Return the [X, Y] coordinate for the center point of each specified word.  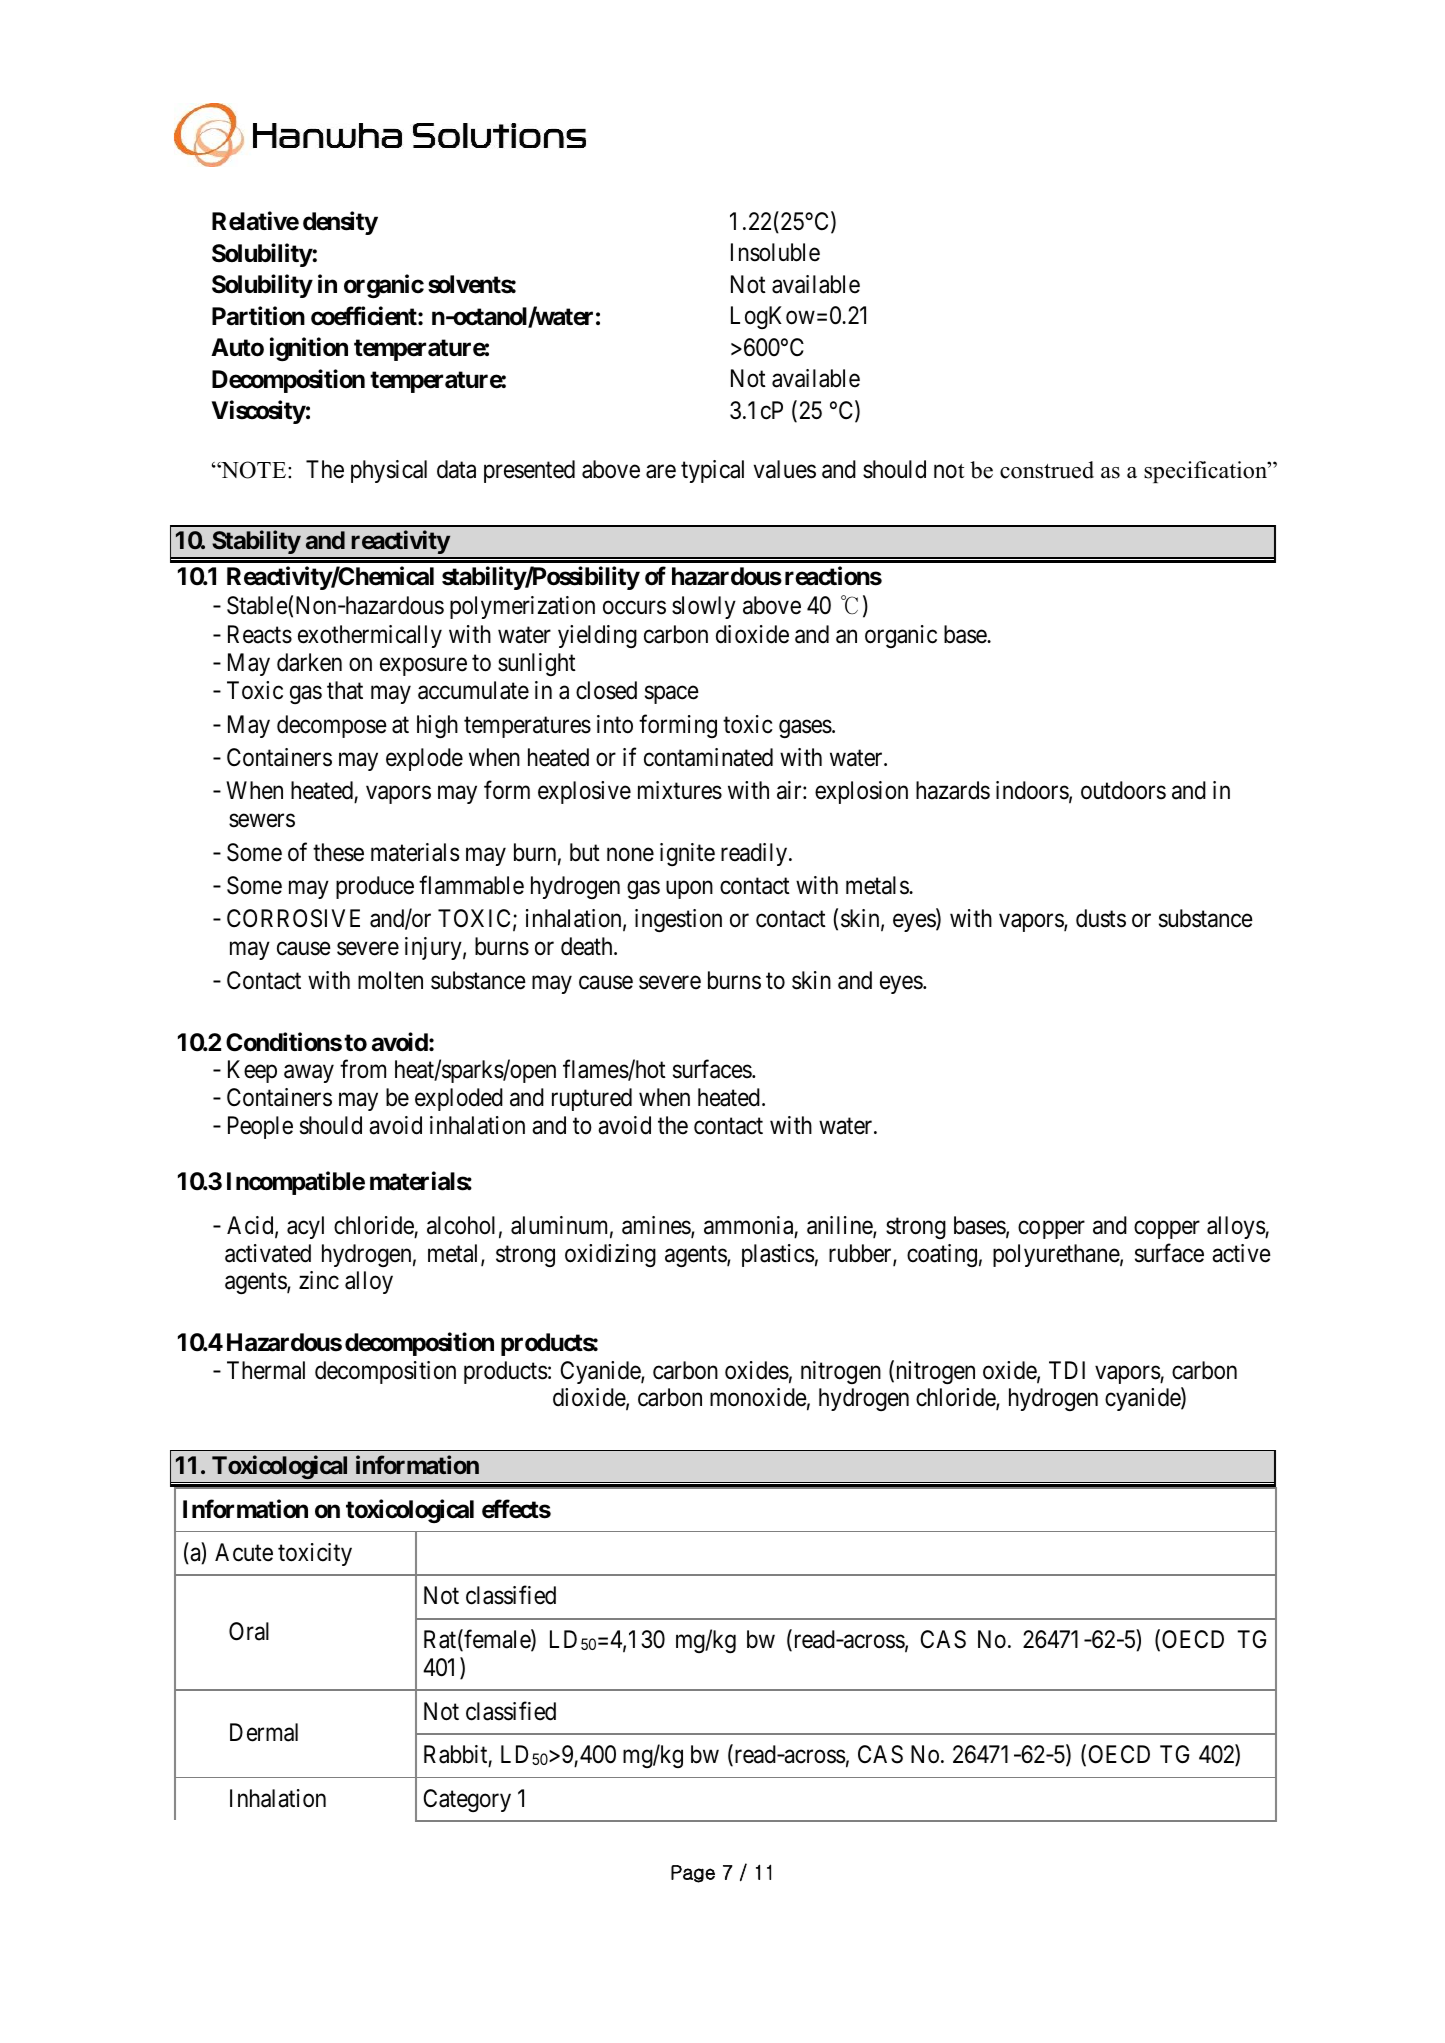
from [363, 1068]
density [340, 223]
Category [467, 1800]
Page [693, 1874]
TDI [1067, 1370]
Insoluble [775, 252]
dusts [1101, 918]
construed [1047, 470]
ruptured [592, 1099]
